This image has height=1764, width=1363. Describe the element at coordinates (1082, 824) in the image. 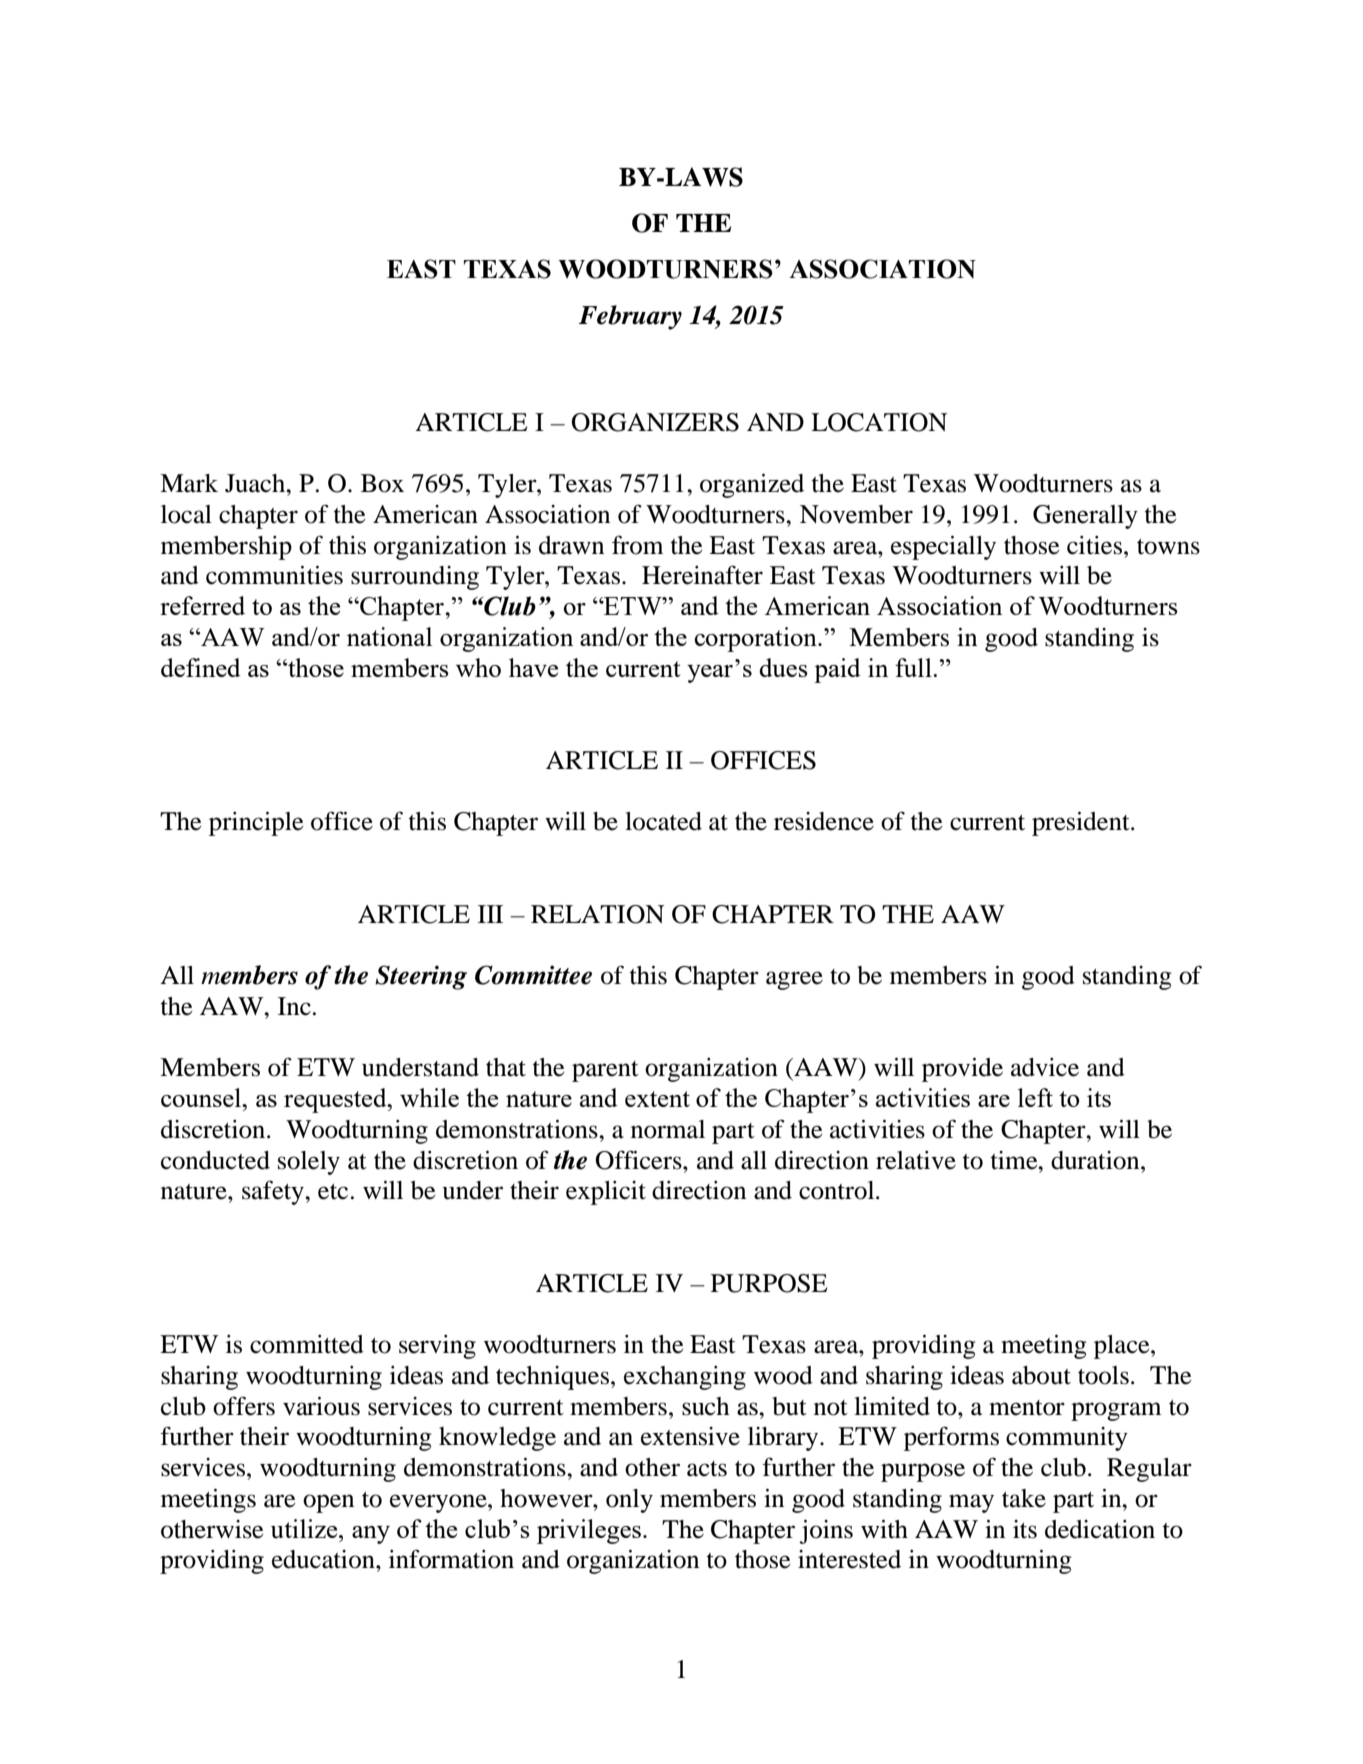

I see `president` at that location.
